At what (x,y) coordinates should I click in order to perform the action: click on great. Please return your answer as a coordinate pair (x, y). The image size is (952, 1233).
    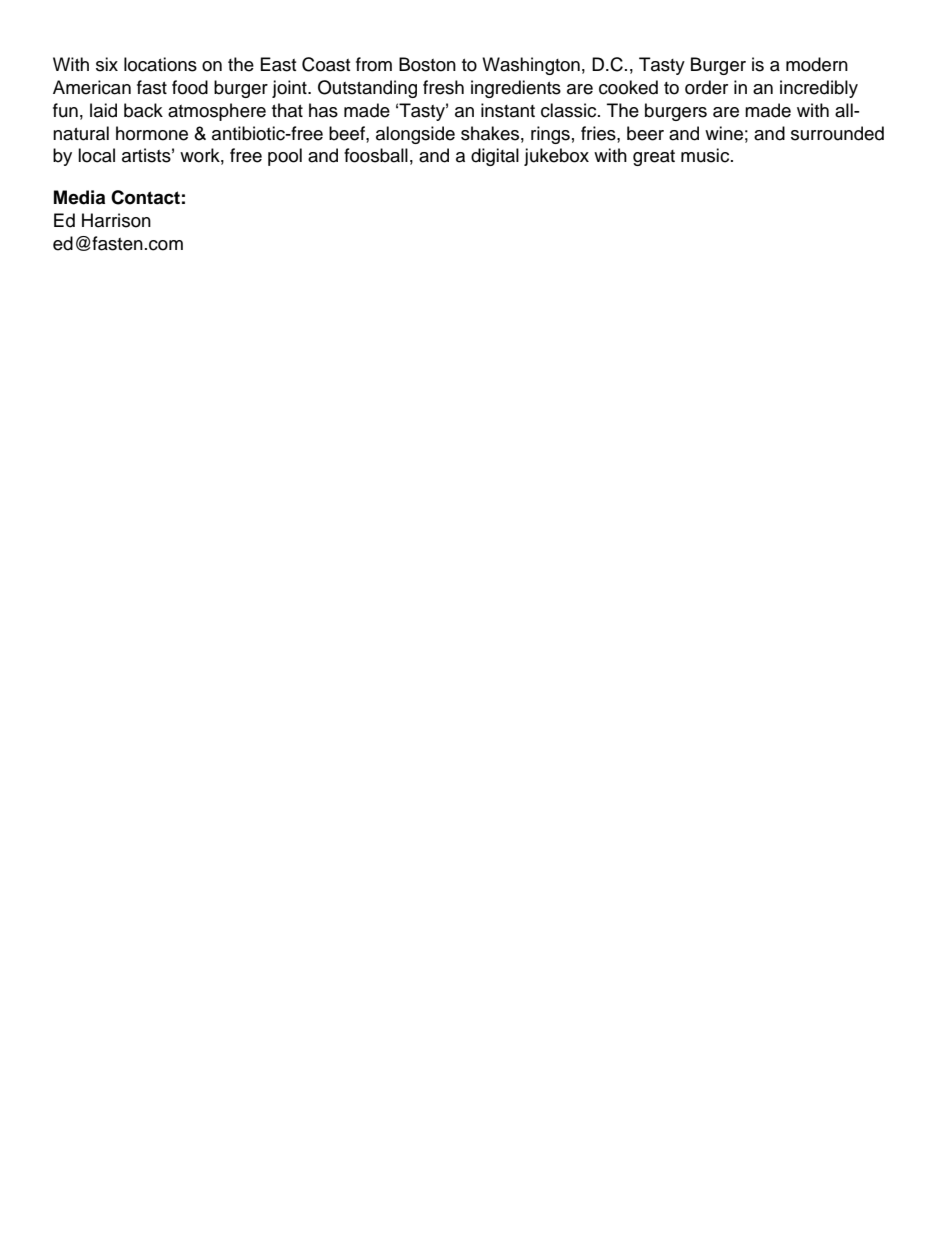
    Looking at the image, I should click on (654, 158).
